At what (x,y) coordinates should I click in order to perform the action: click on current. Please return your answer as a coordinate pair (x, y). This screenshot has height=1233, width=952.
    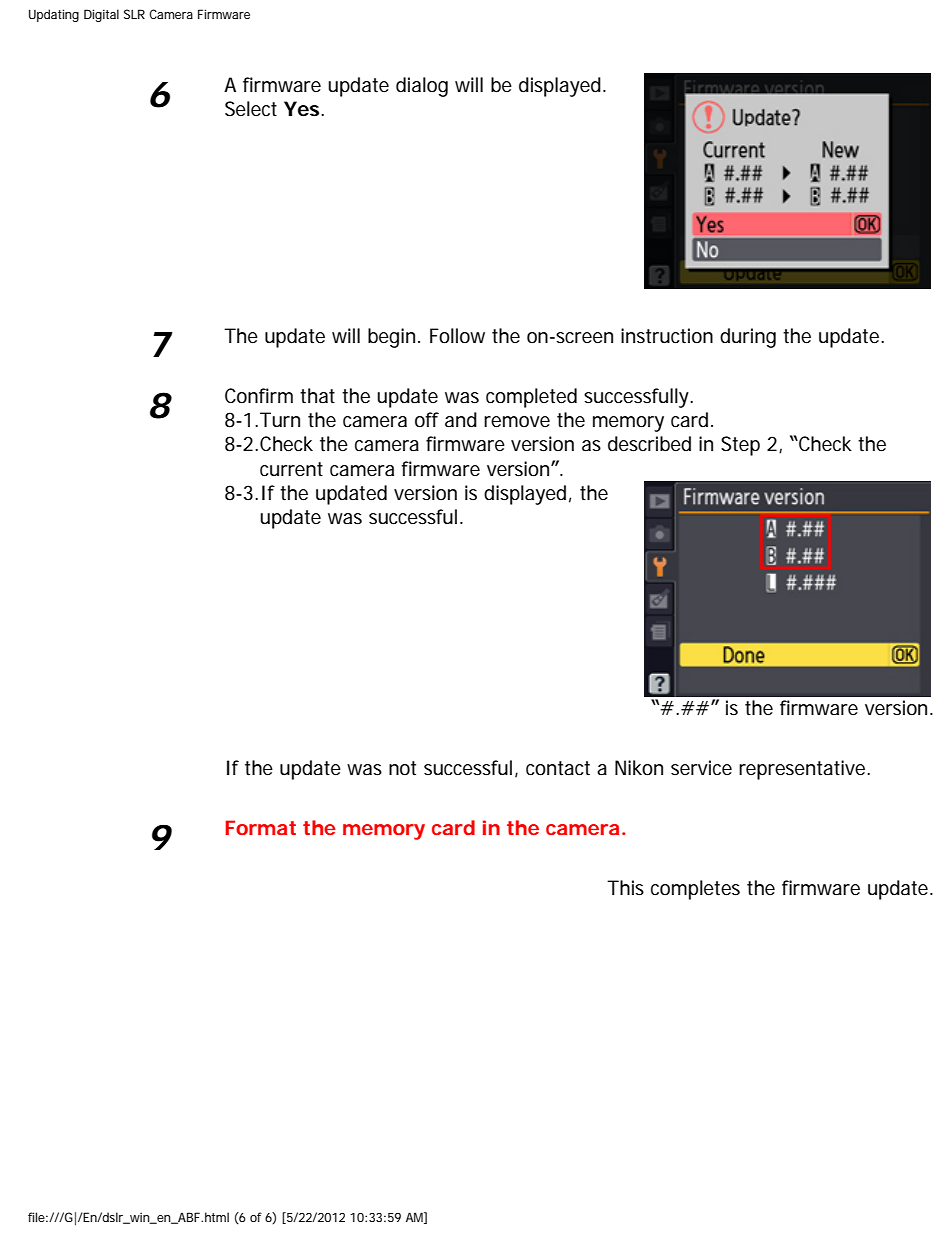
    Looking at the image, I should click on (291, 469).
